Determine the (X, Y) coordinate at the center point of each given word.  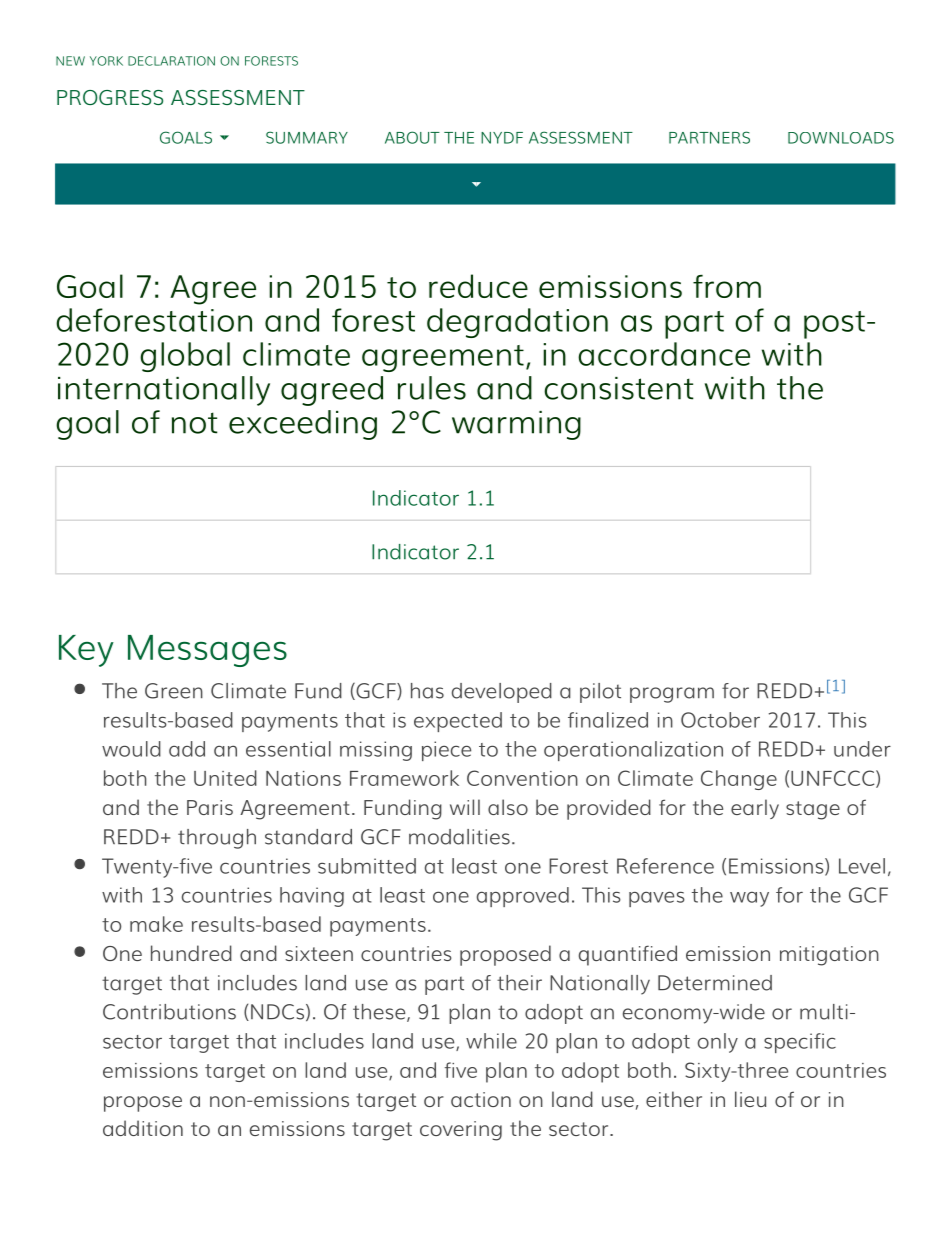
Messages (207, 651)
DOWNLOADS (841, 138)
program (672, 695)
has (427, 691)
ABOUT (412, 137)
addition (143, 1128)
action (481, 1099)
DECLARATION (171, 61)
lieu (750, 1099)
